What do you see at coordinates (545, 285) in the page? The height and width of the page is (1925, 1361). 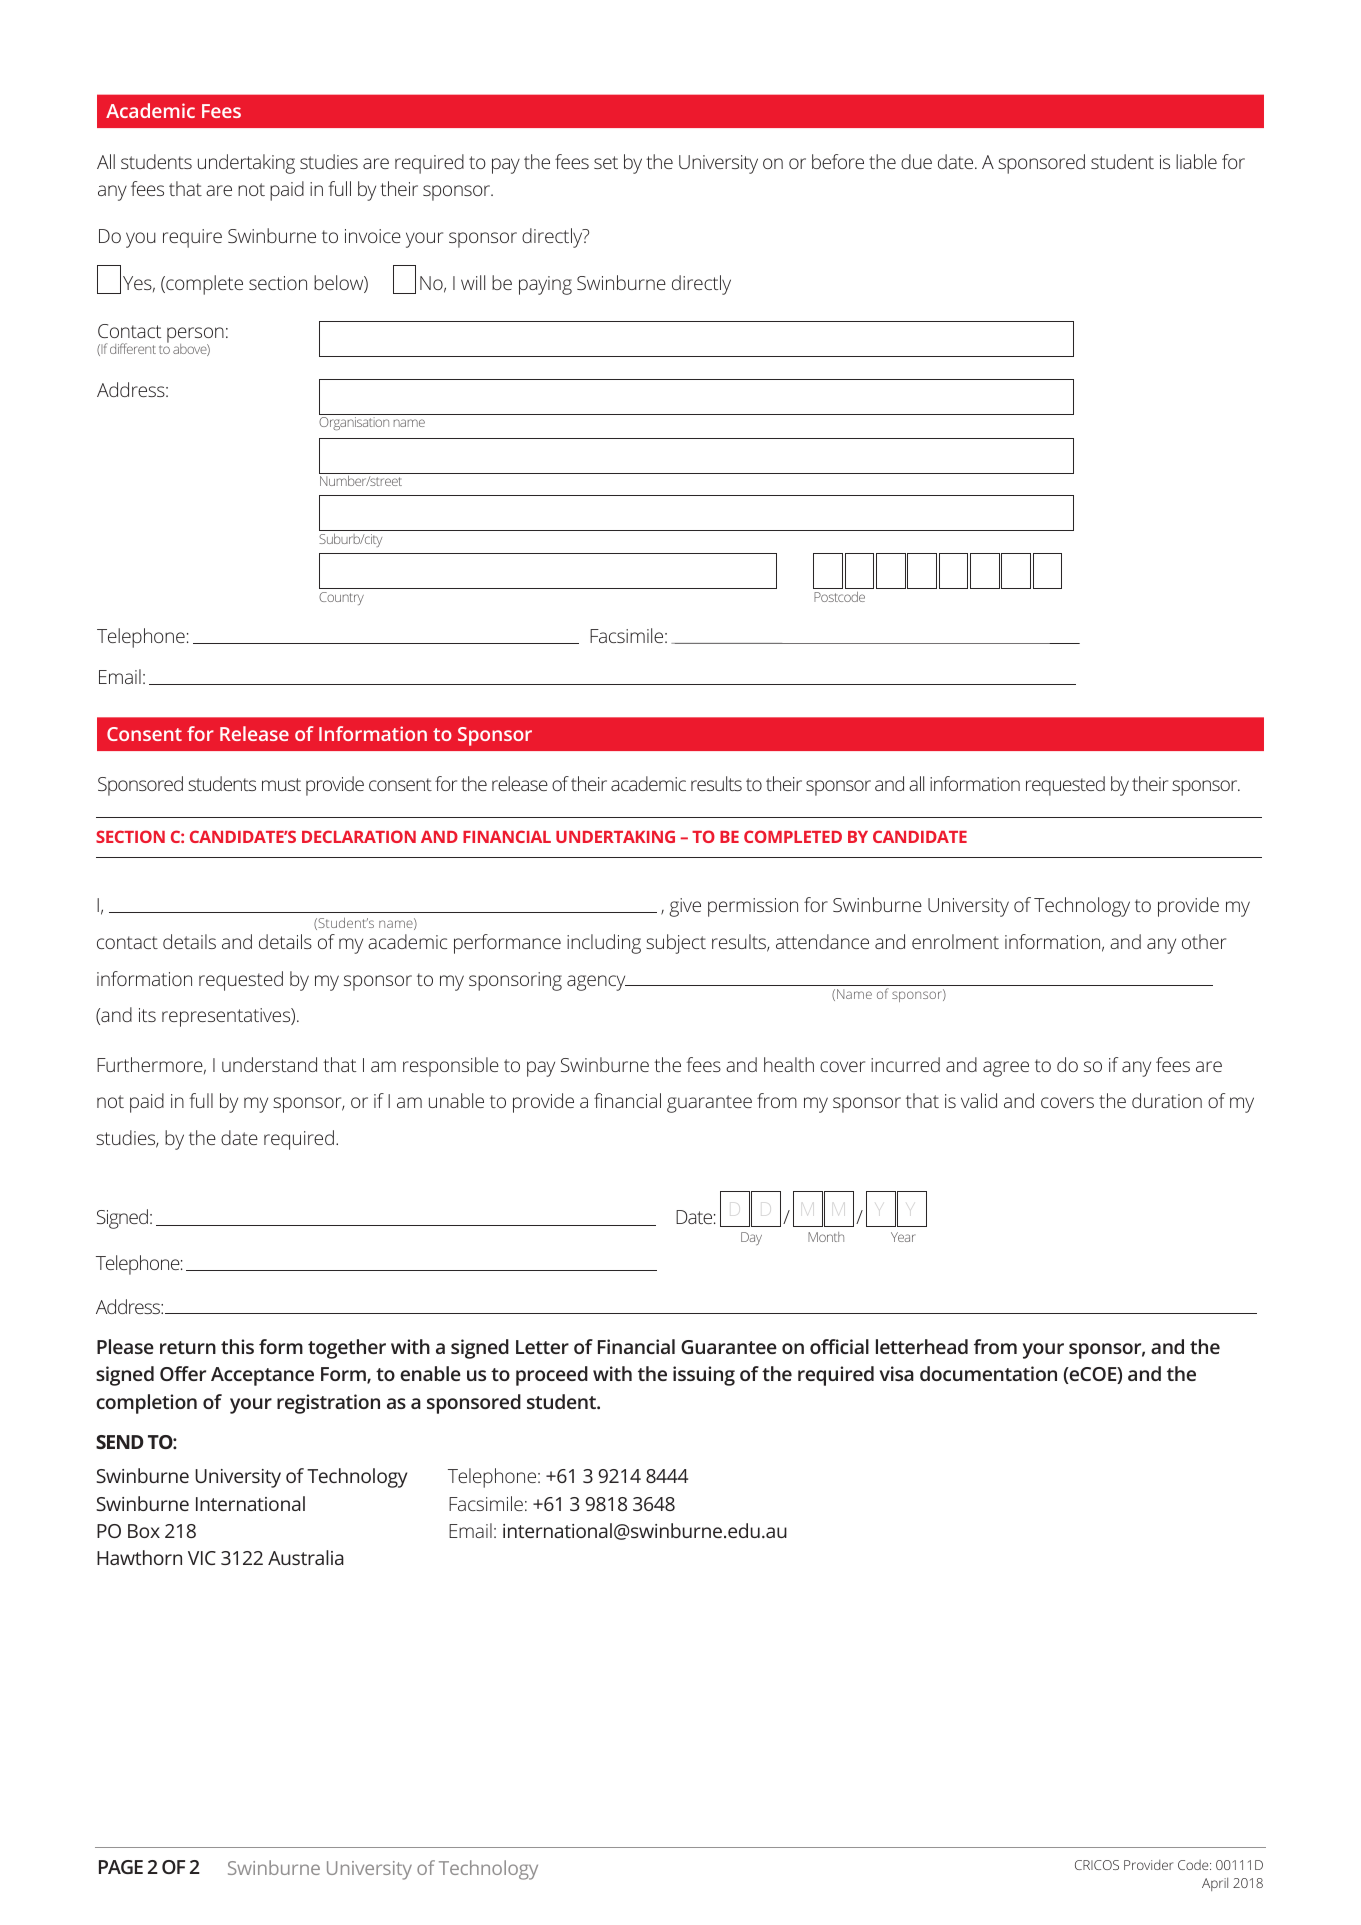 I see `paying` at bounding box center [545, 285].
